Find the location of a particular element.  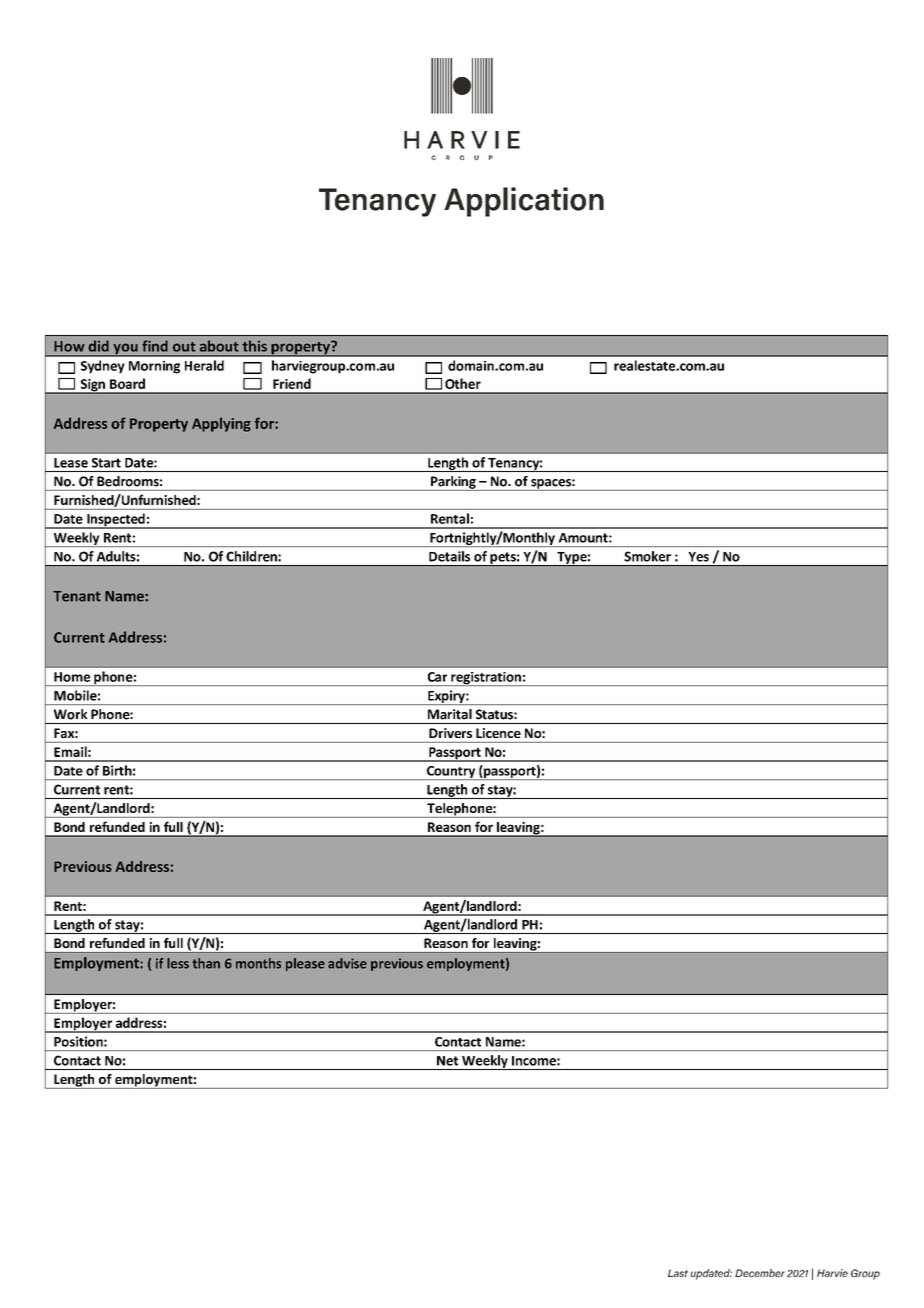

Morning is located at coordinates (154, 367).
